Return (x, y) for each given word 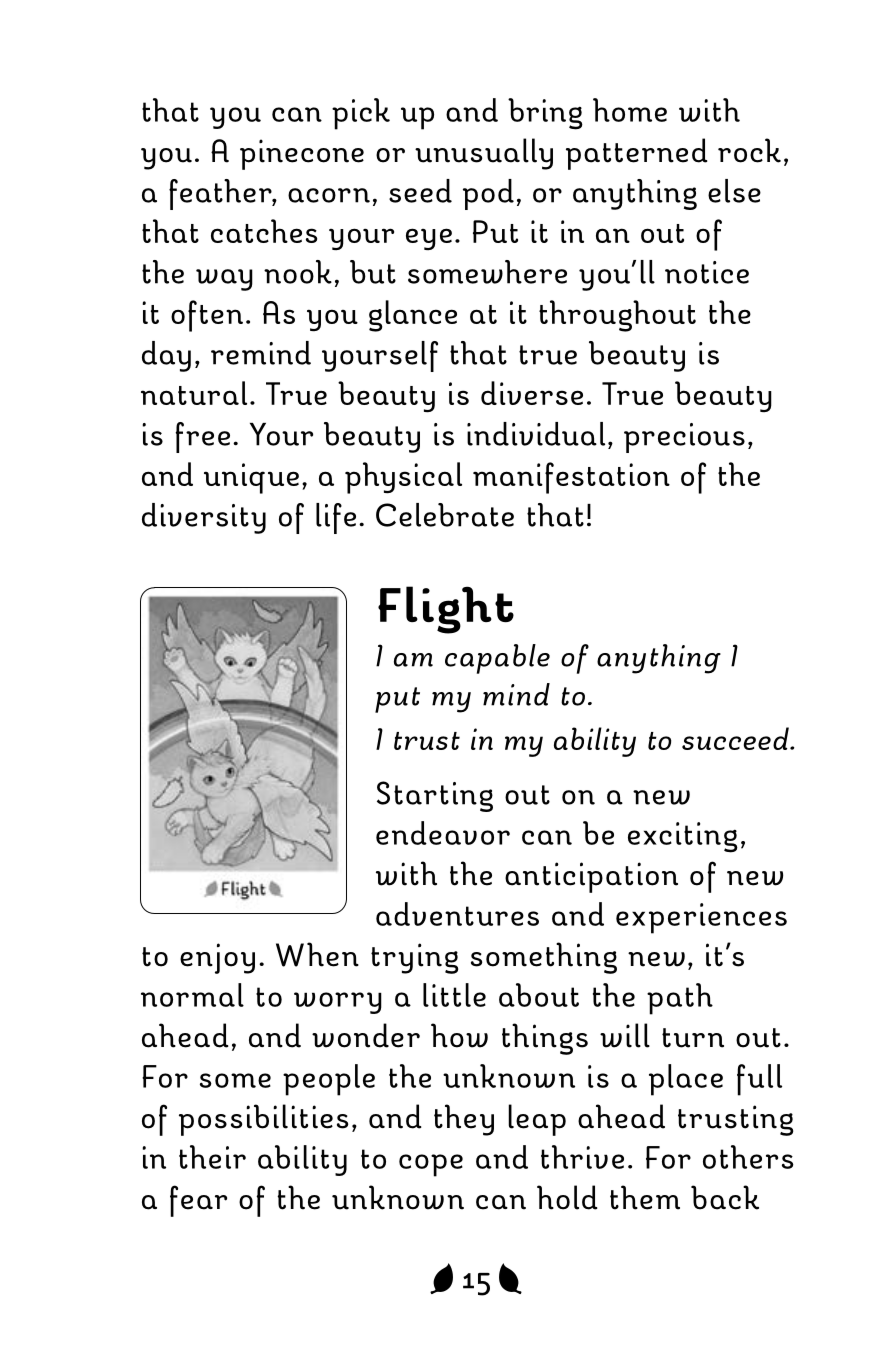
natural (194, 393)
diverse (532, 393)
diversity (204, 518)
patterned (637, 154)
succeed (736, 738)
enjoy (217, 958)
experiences (701, 918)
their (212, 1157)
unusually (484, 154)
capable (497, 659)
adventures (457, 914)
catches (264, 231)
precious (684, 438)
